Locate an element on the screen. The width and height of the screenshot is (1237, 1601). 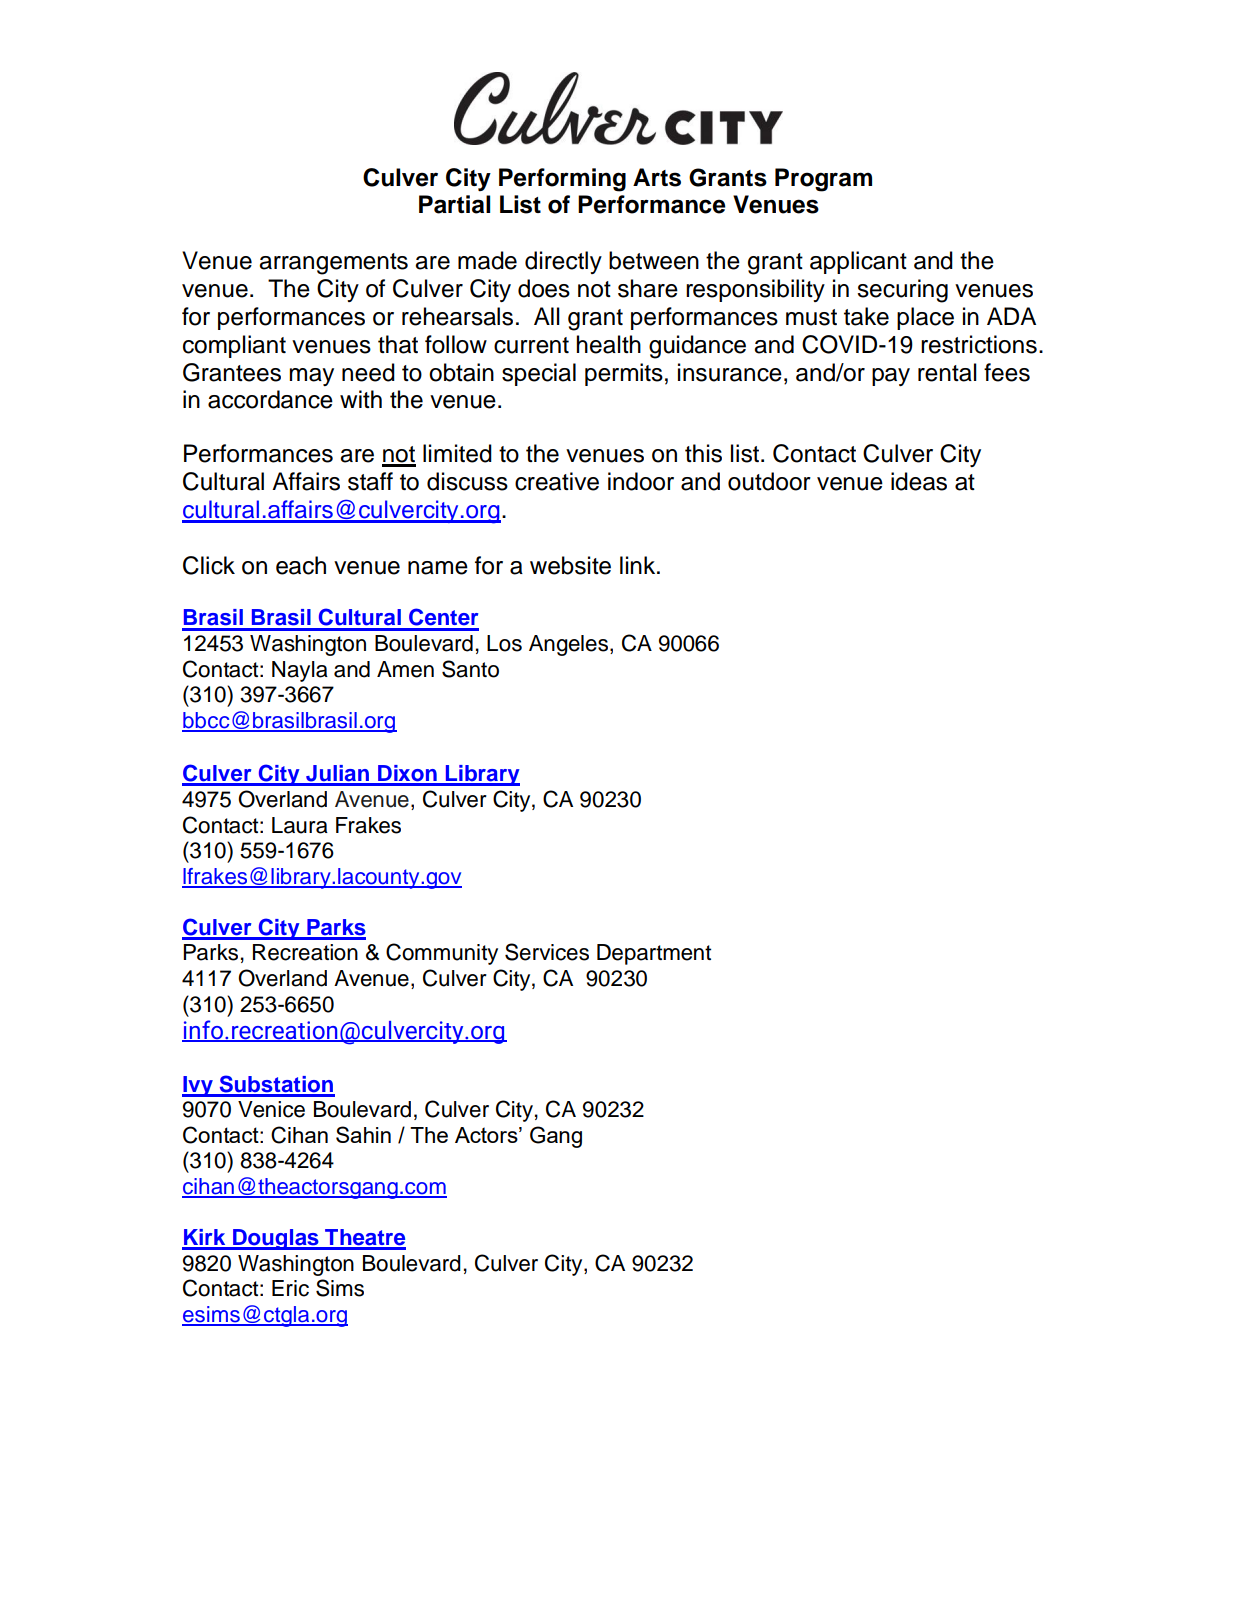
ideas is located at coordinates (919, 481).
